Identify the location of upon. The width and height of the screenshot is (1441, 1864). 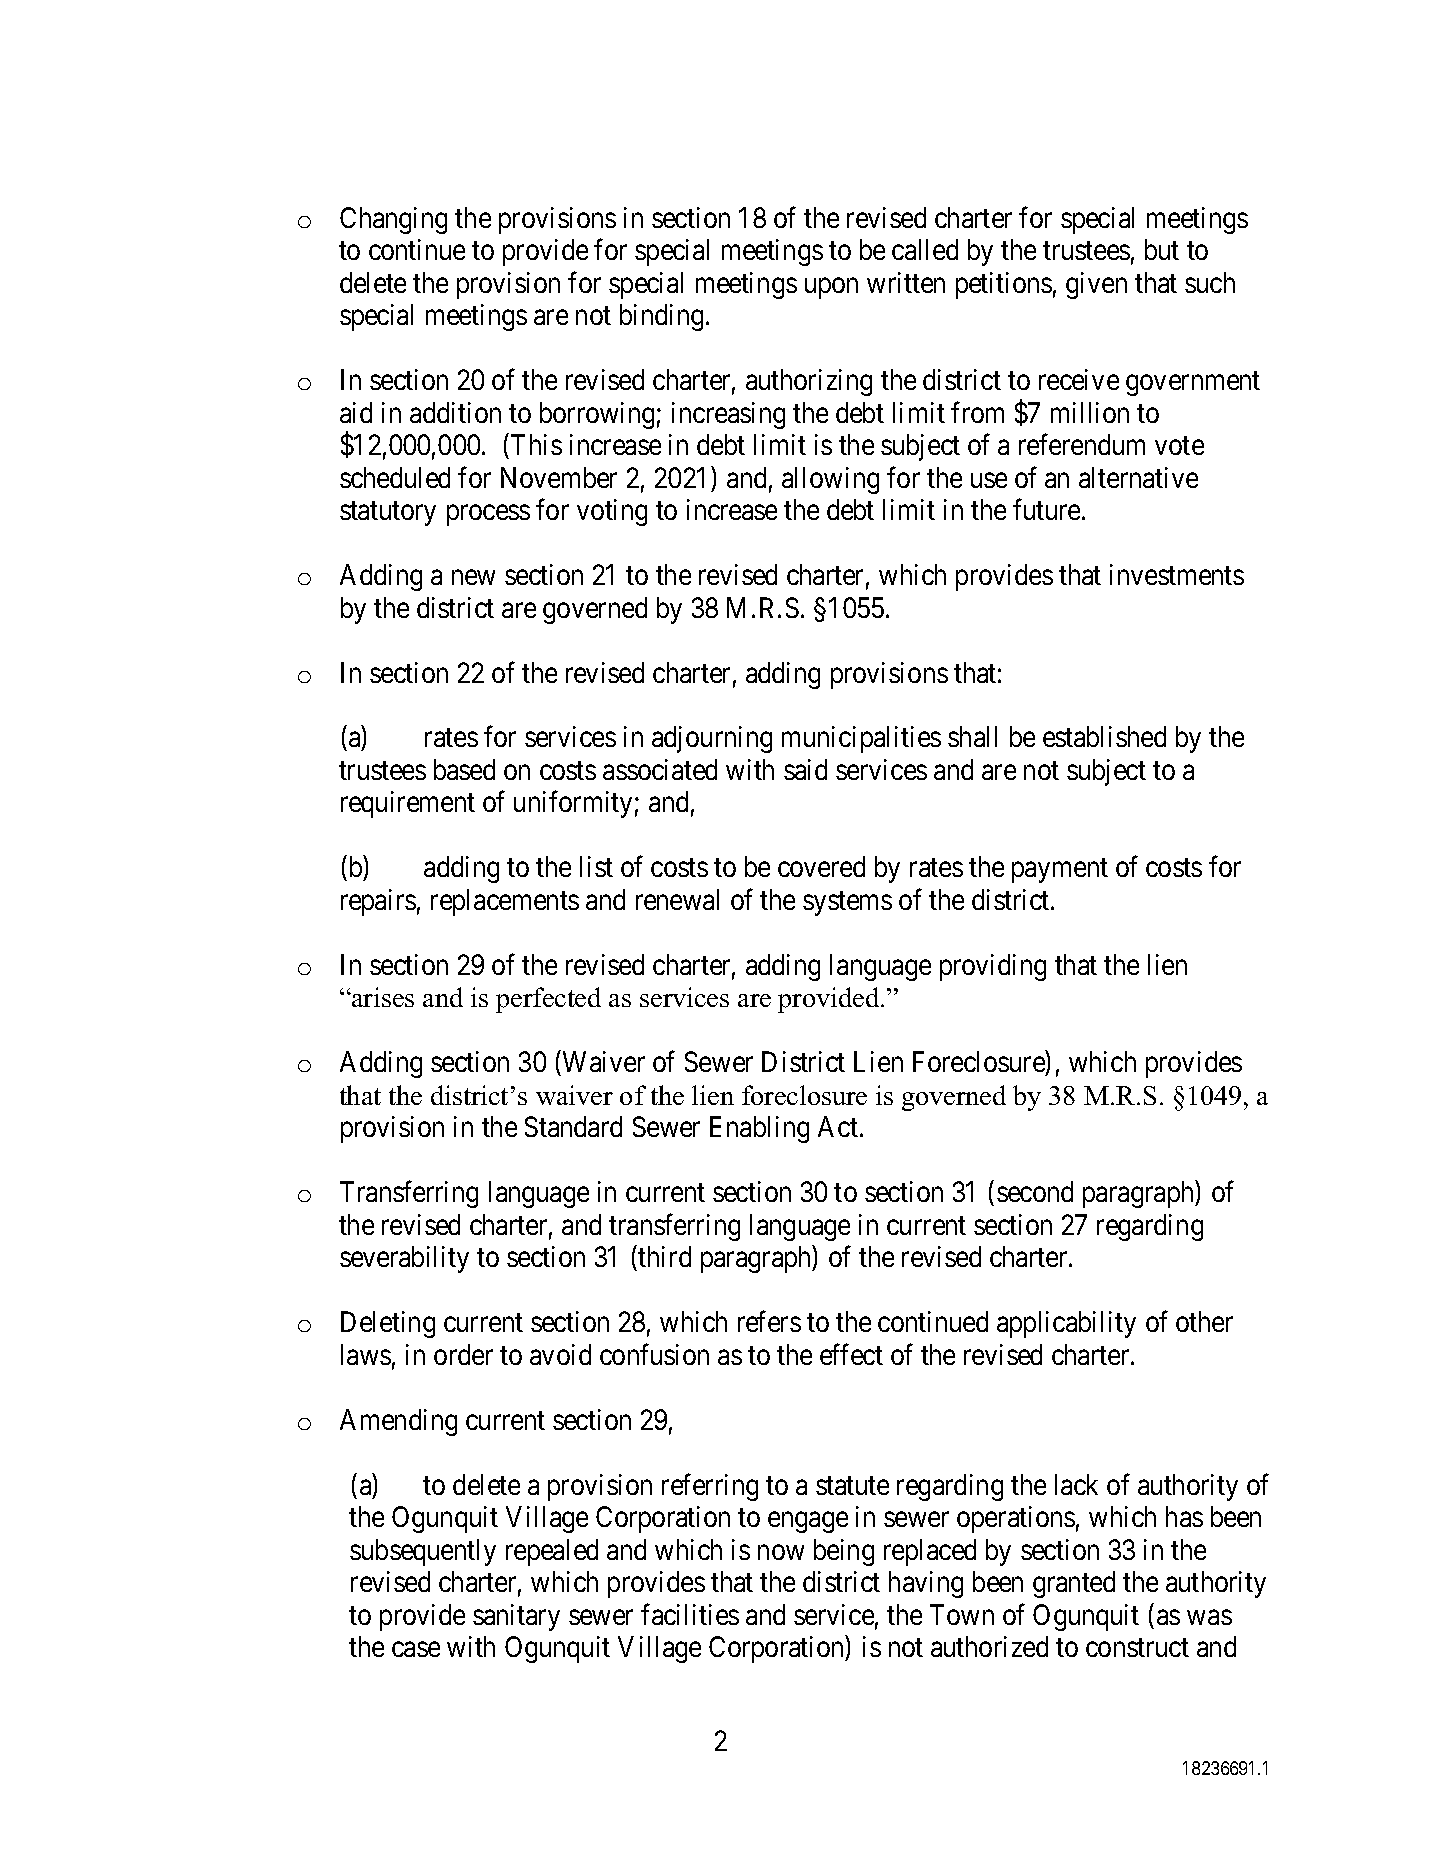
(831, 288).
